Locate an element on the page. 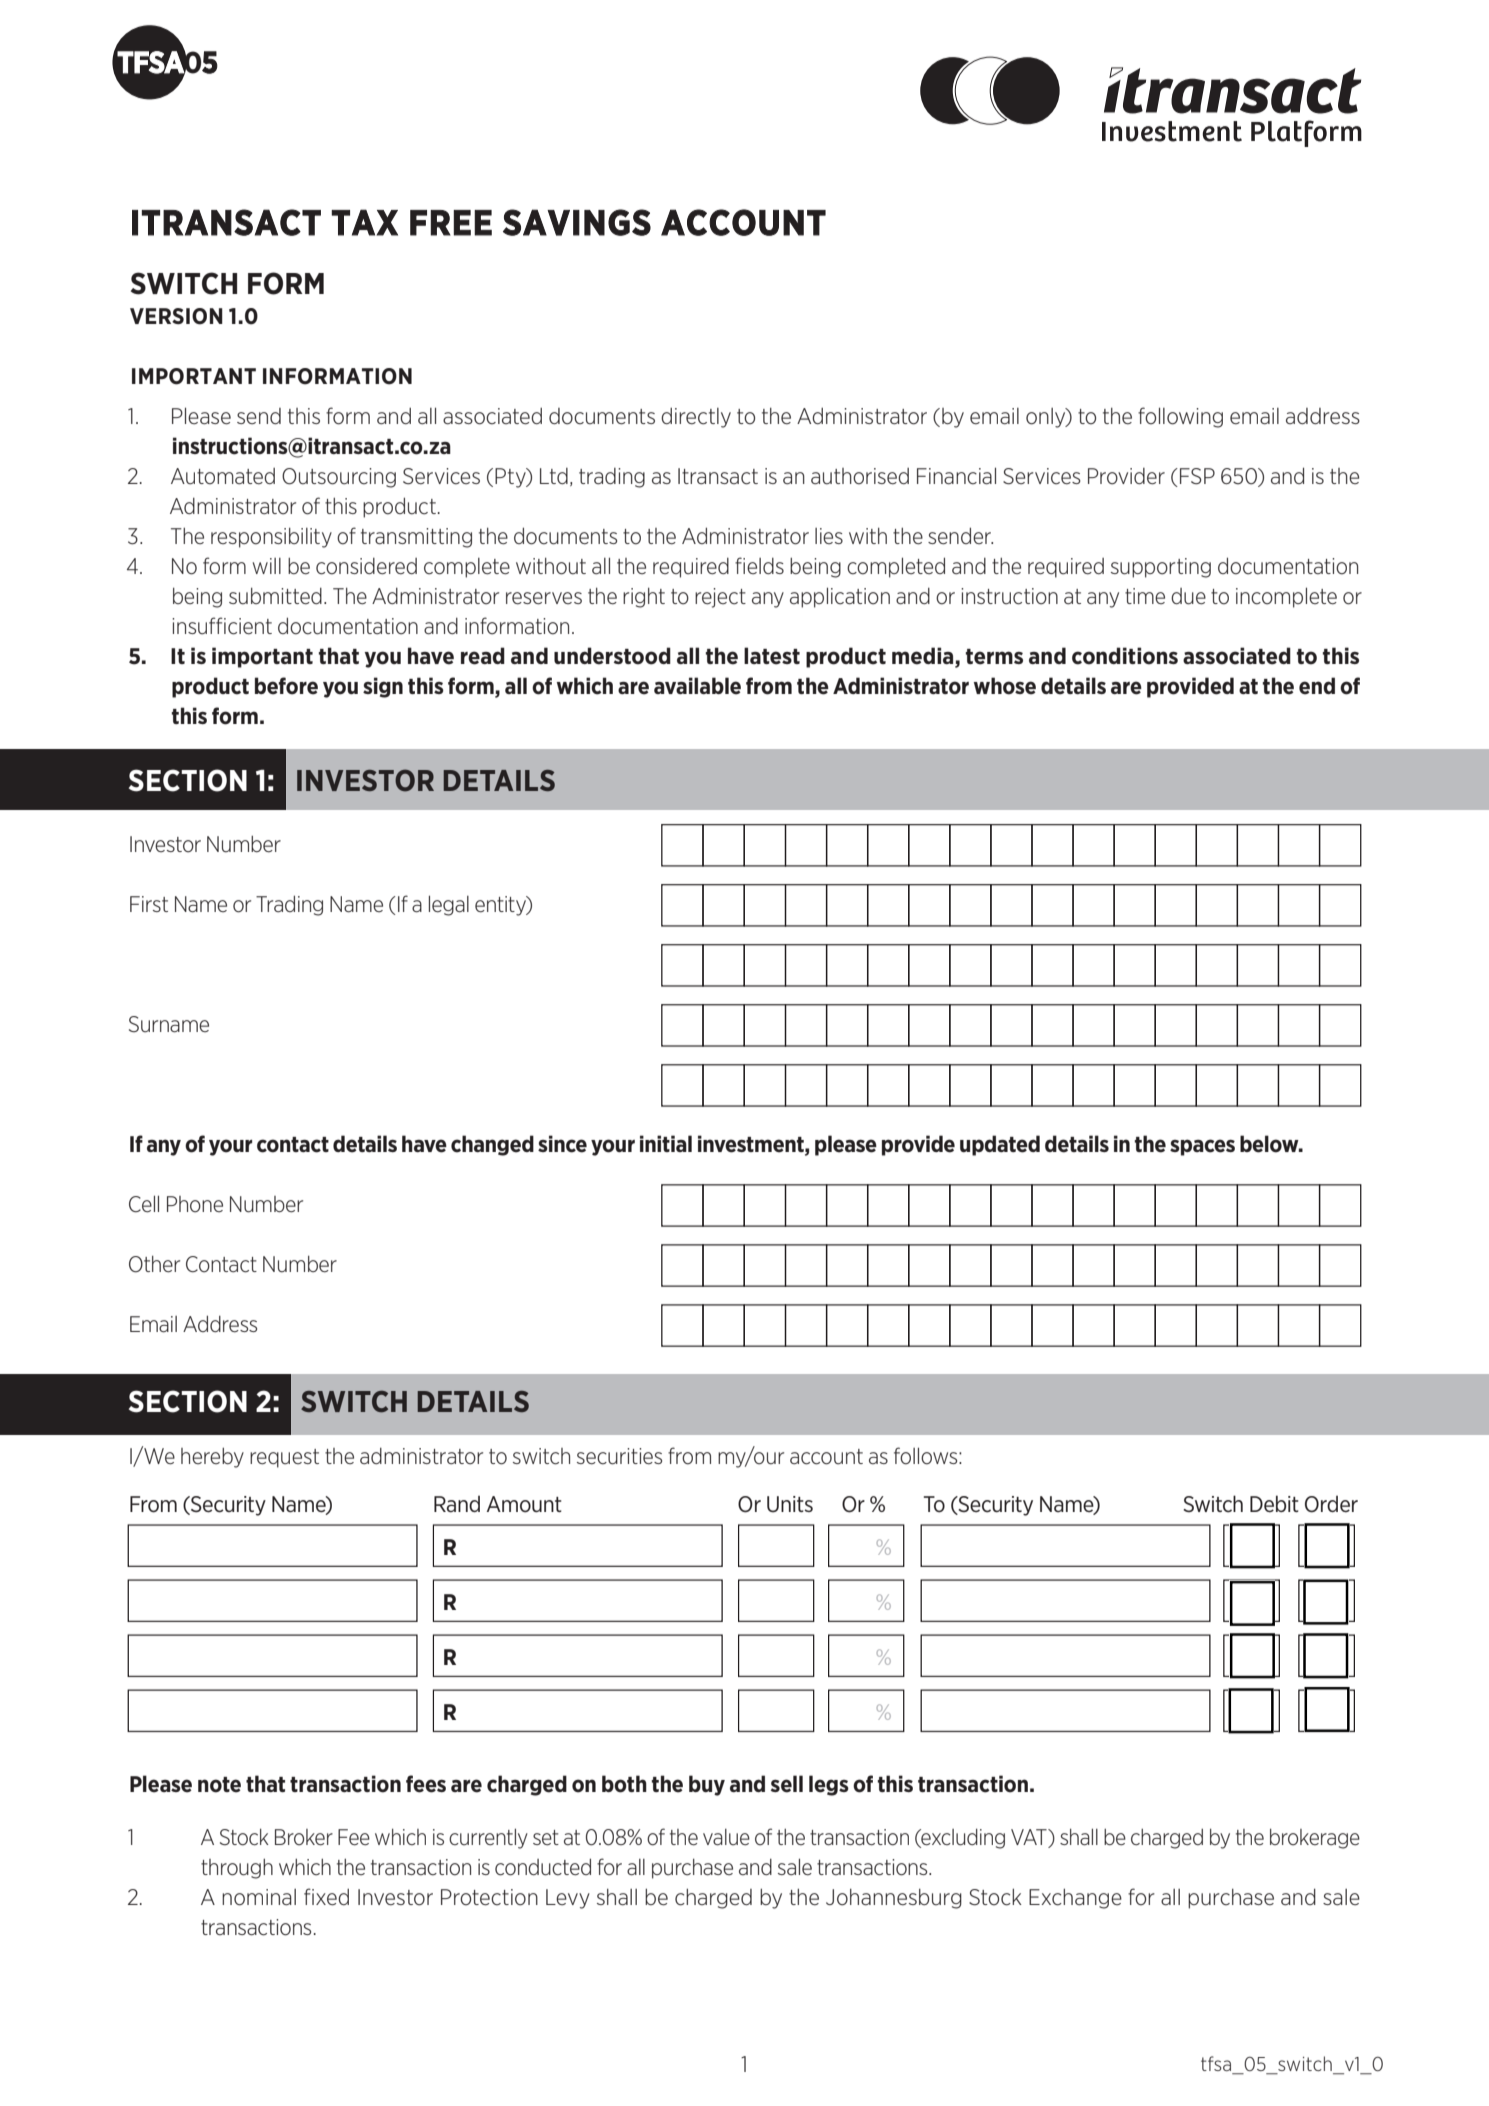 The height and width of the page is (2106, 1489). SAVINGS is located at coordinates (577, 222).
